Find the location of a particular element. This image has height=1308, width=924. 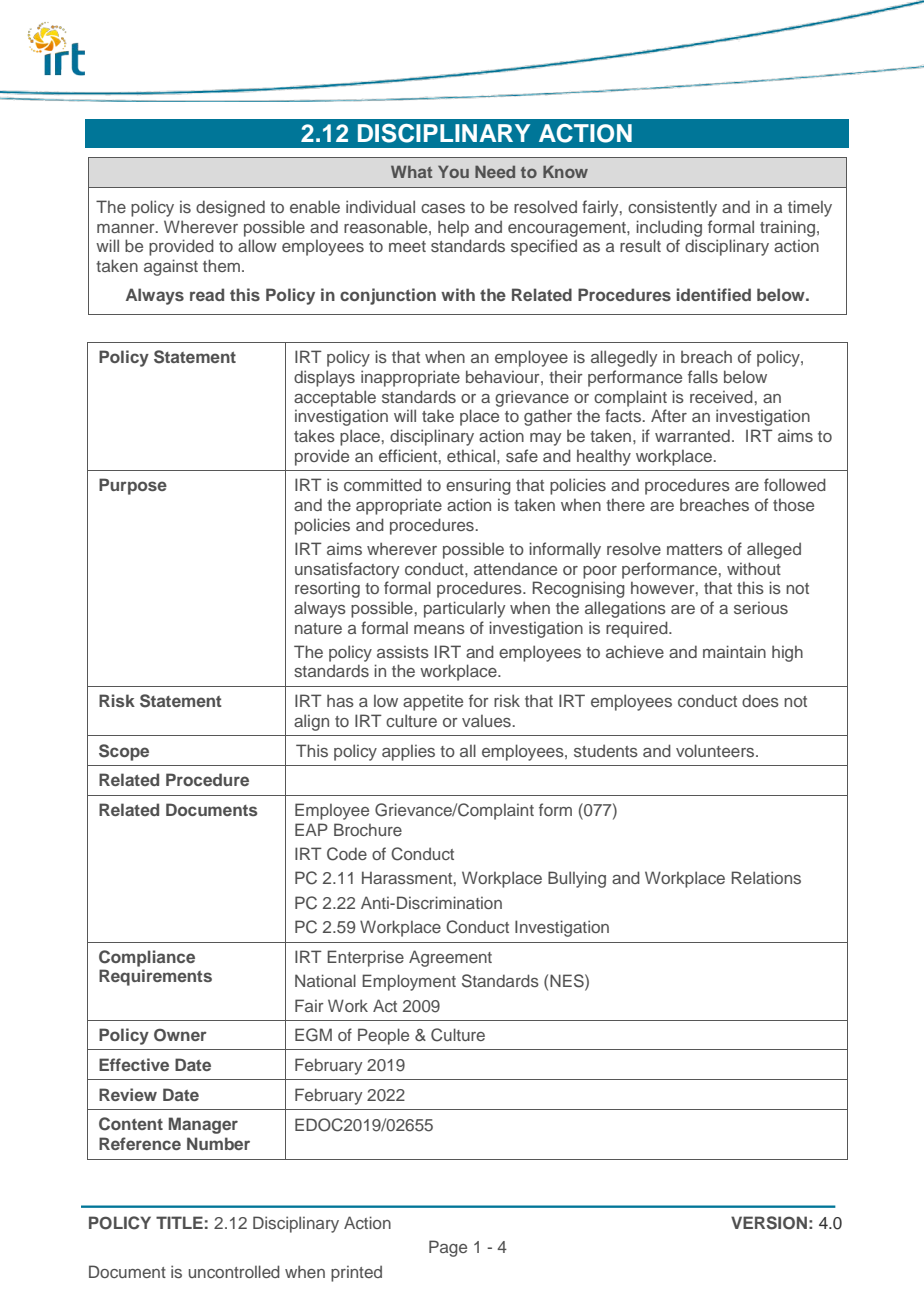

attendance is located at coordinates (515, 568).
